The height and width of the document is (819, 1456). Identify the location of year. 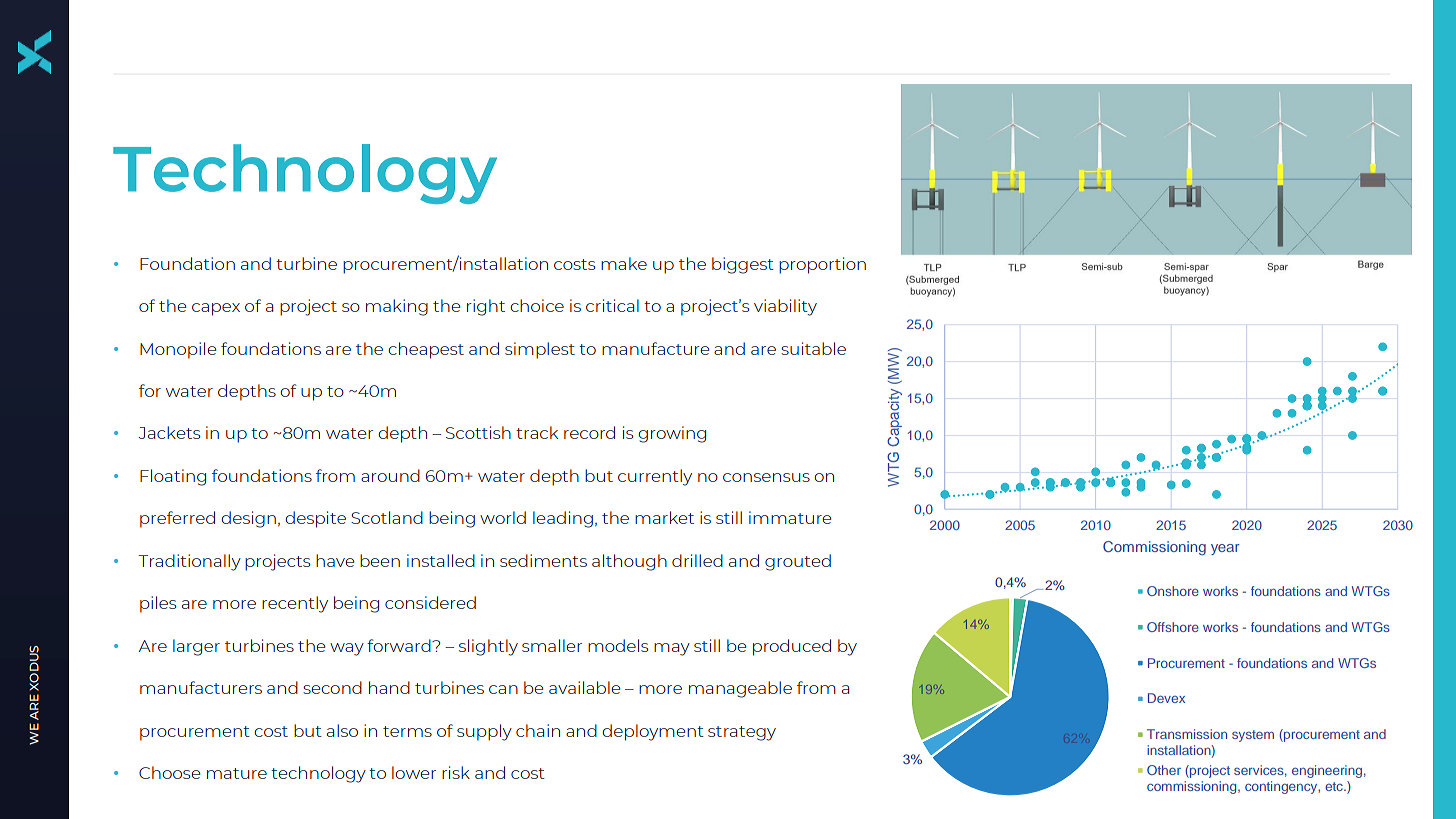
(1225, 549).
